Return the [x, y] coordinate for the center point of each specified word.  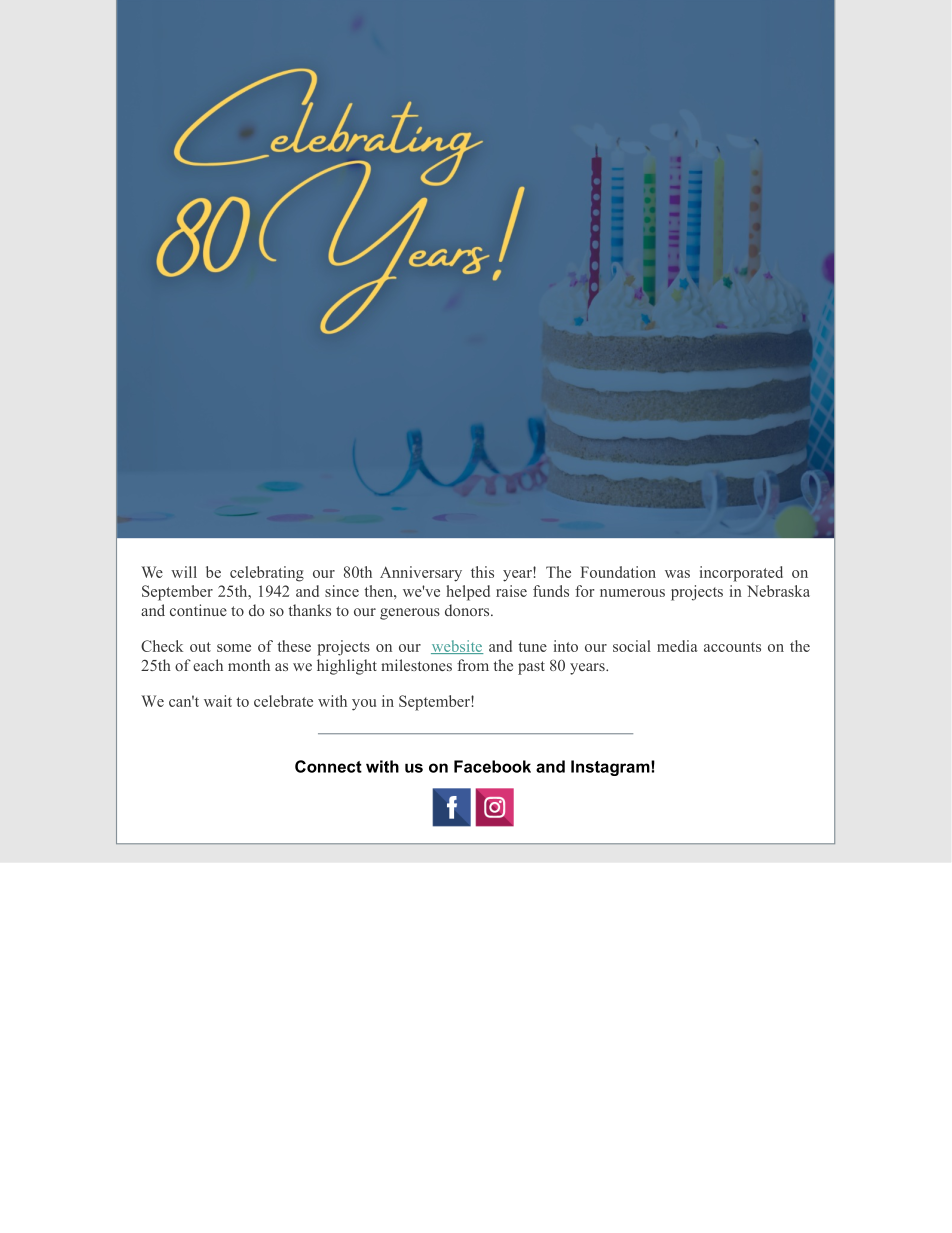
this [482, 572]
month [249, 665]
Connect [328, 766]
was [677, 574]
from [473, 665]
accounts [732, 647]
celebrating [267, 574]
